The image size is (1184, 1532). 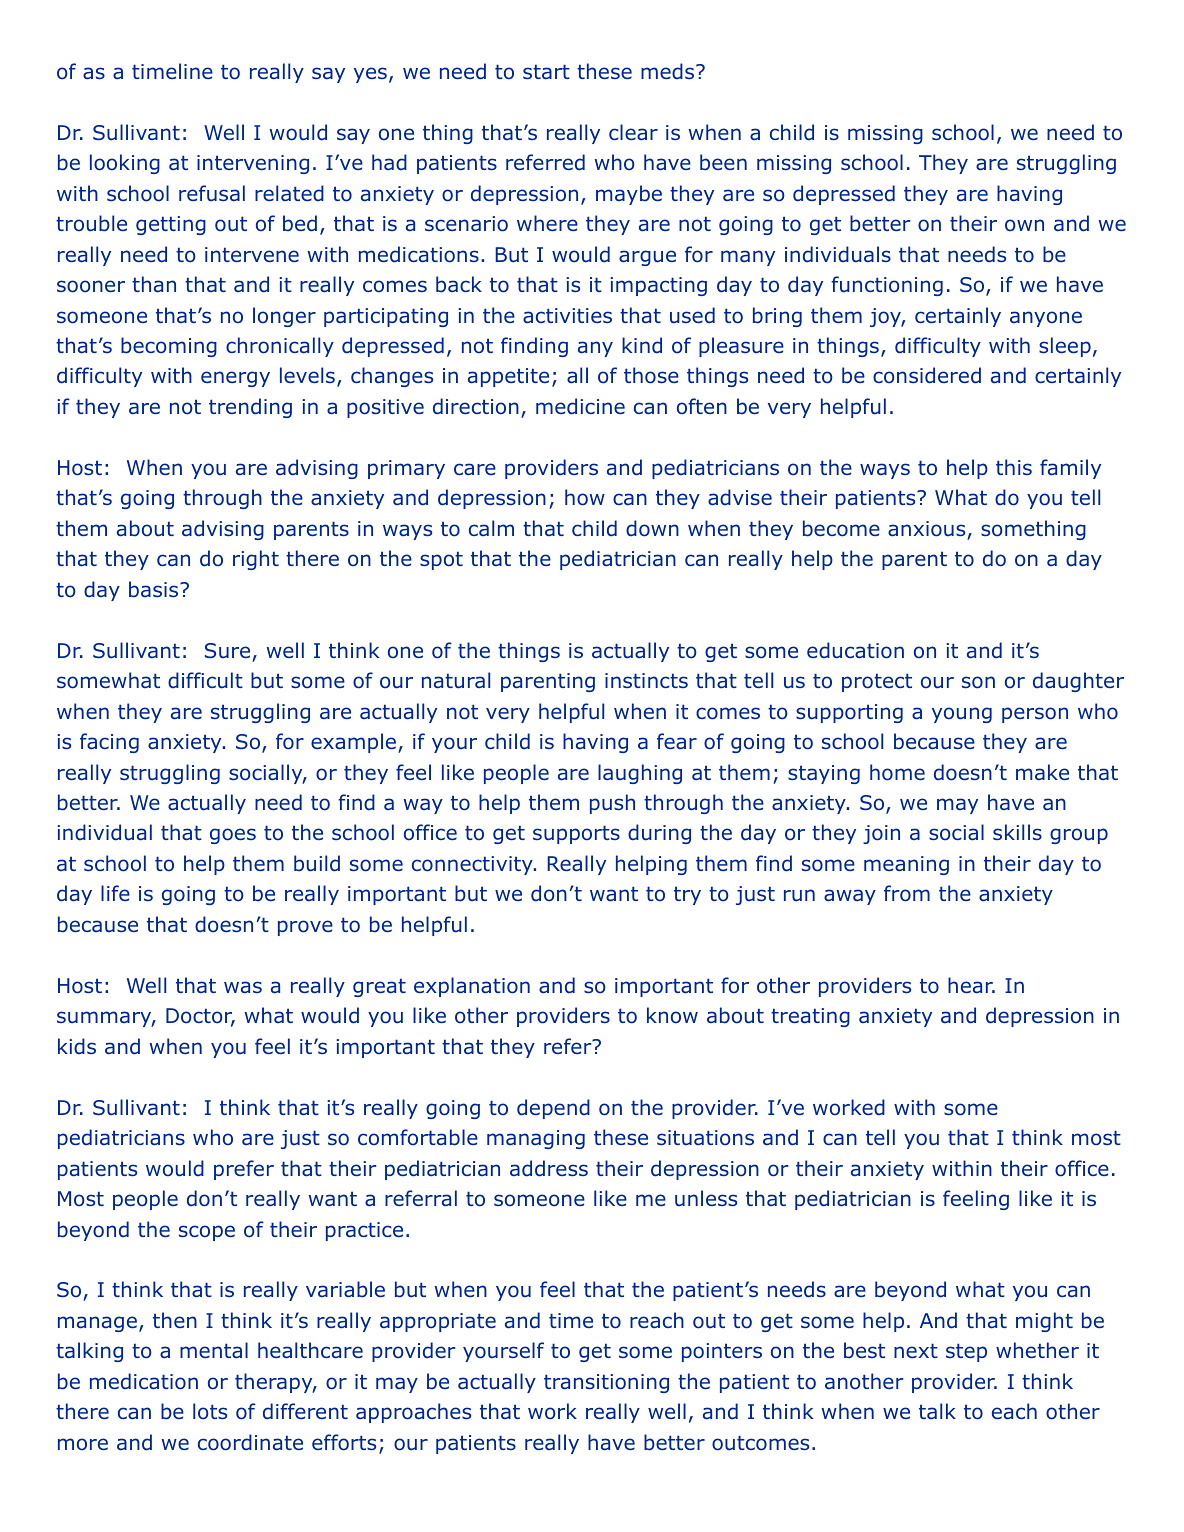 What do you see at coordinates (633, 132) in the document?
I see `clear` at bounding box center [633, 132].
